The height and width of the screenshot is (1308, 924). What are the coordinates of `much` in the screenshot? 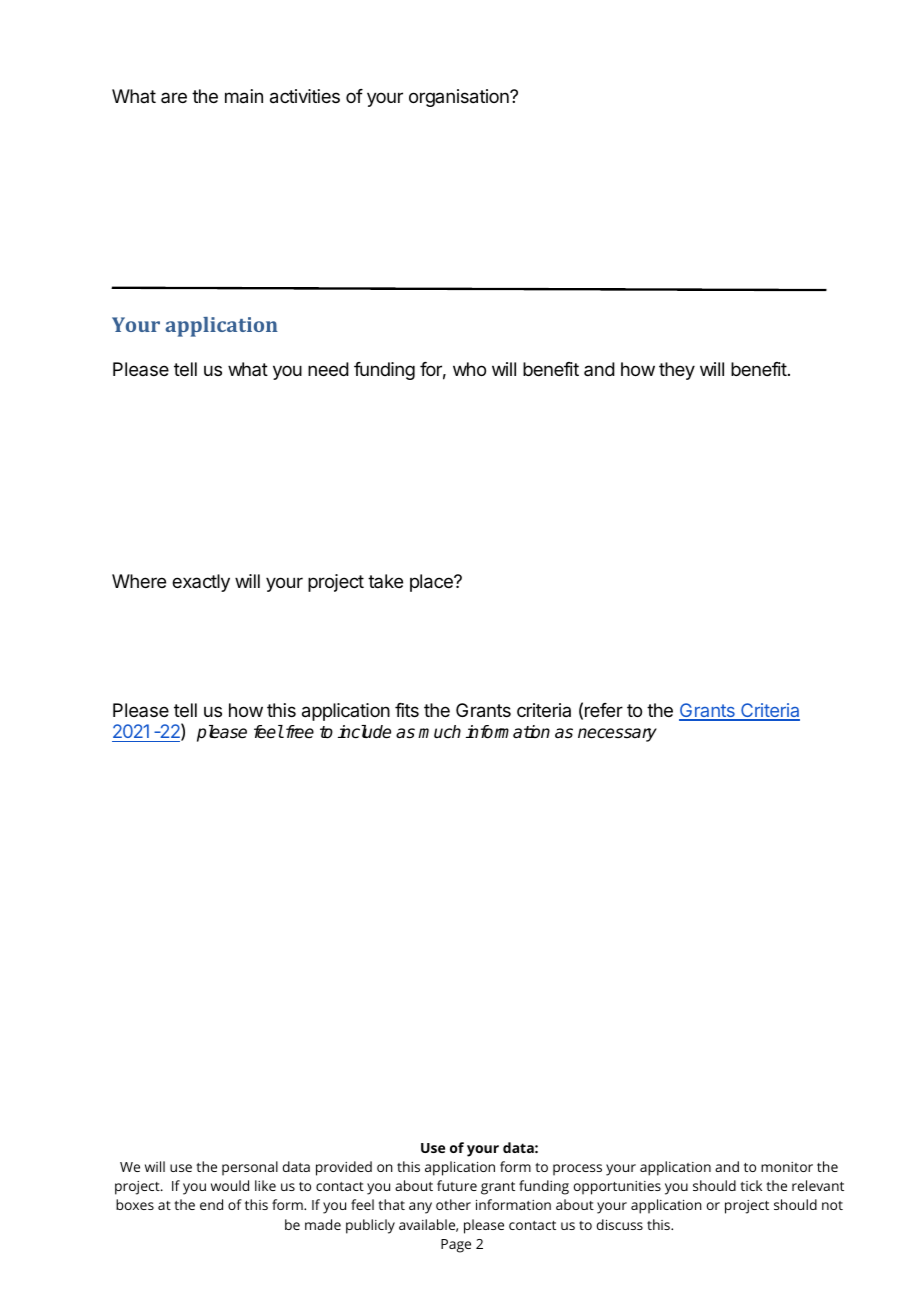 It's located at (439, 731).
